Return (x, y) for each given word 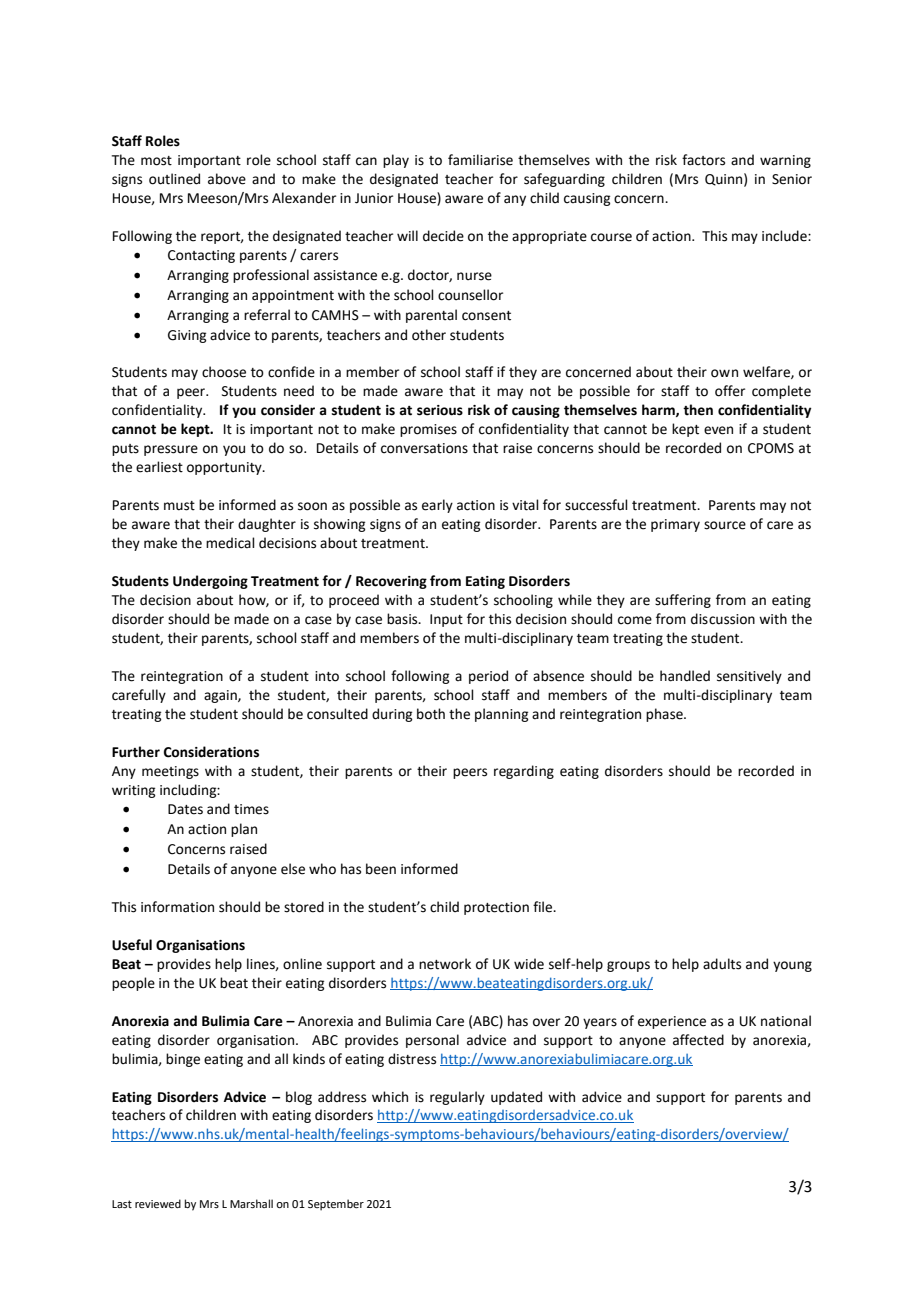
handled (685, 676)
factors (703, 160)
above (227, 179)
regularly (457, 1098)
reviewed (158, 1203)
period (488, 677)
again (221, 696)
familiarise (480, 160)
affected (698, 1040)
